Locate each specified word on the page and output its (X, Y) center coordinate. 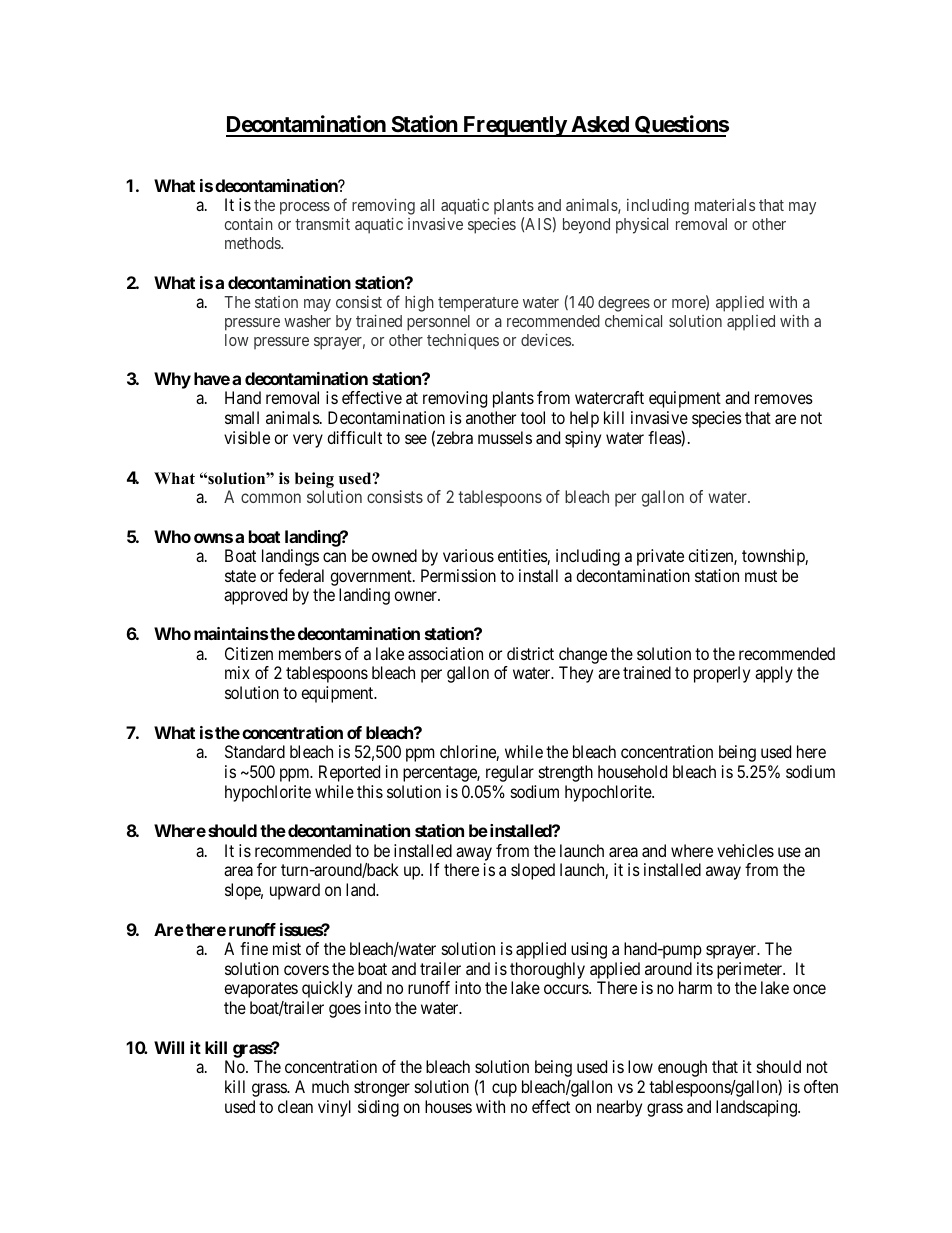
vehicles (745, 850)
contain (249, 224)
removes (784, 399)
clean (295, 1106)
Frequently (514, 126)
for (267, 869)
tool (533, 417)
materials (725, 205)
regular (510, 773)
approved (255, 596)
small (242, 417)
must (761, 576)
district (530, 653)
